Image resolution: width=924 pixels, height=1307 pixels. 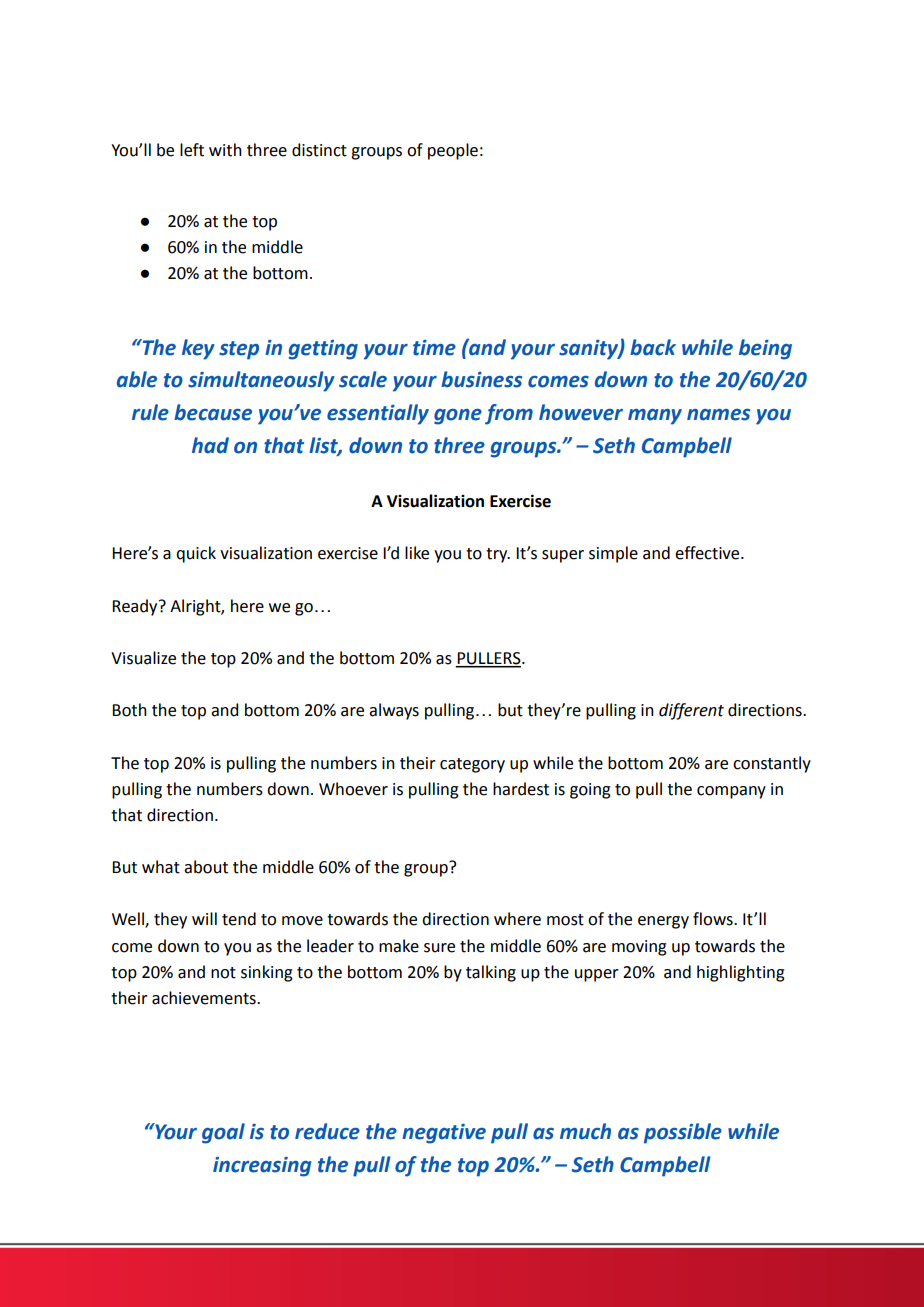 What do you see at coordinates (394, 711) in the screenshot?
I see `always` at bounding box center [394, 711].
